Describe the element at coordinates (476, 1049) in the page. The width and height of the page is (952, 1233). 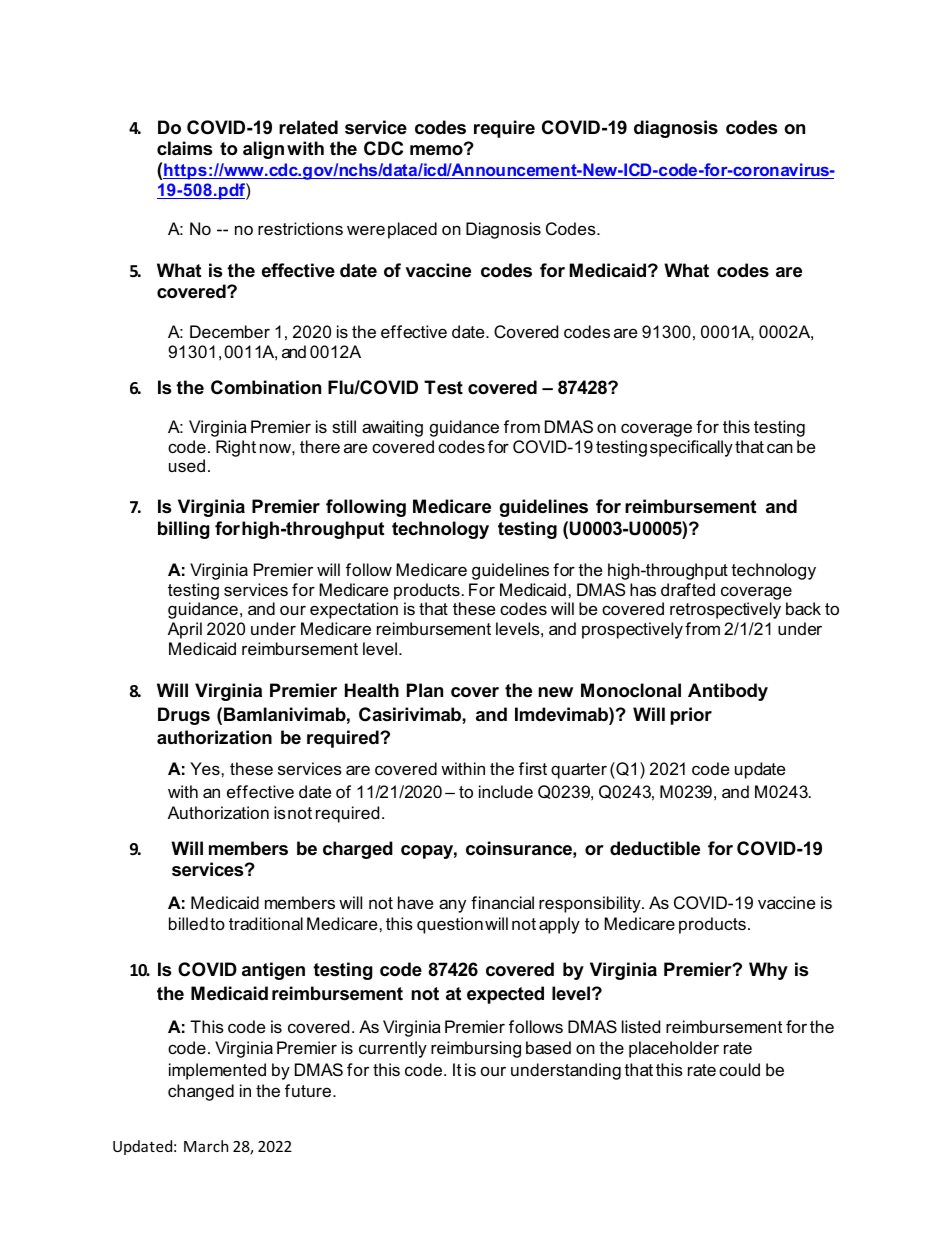
I see `reimbursing` at that location.
